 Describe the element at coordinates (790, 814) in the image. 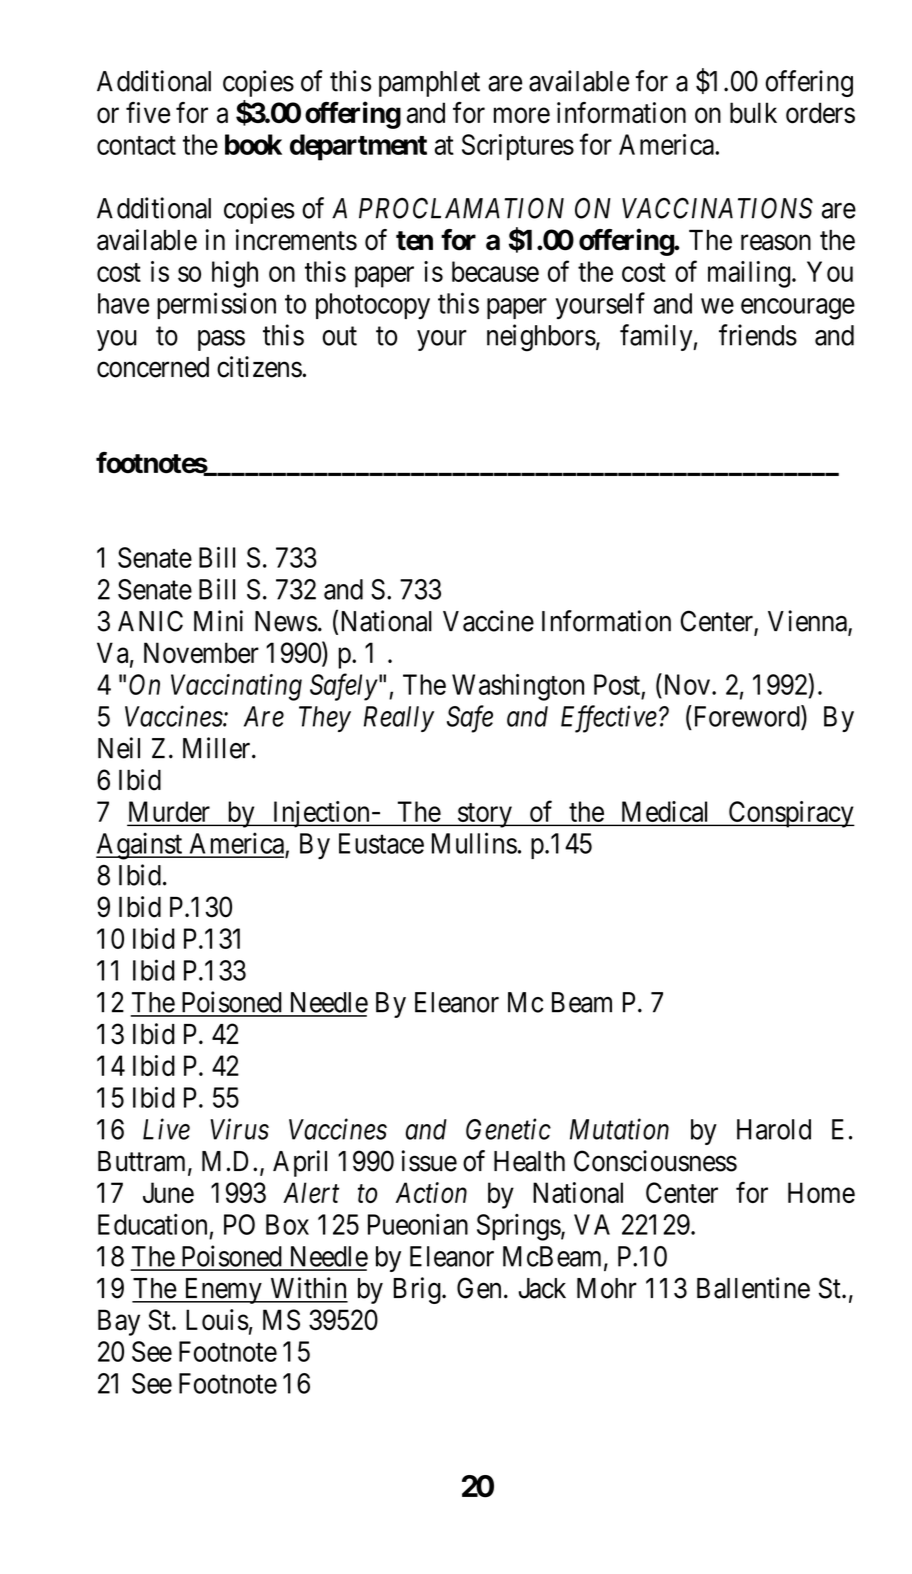

I see `Conspiracy` at that location.
